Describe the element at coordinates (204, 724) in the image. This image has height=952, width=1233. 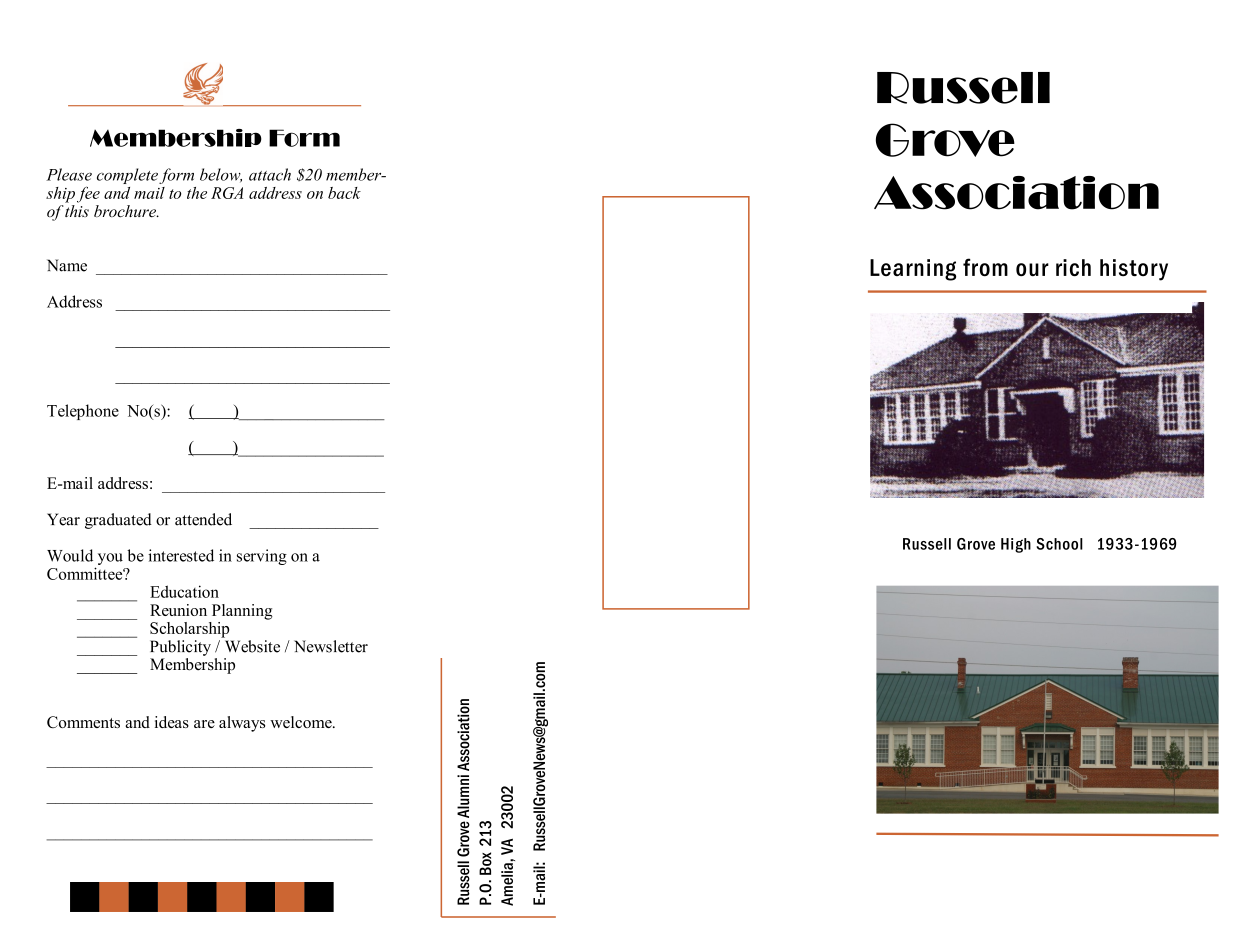
I see `are` at that location.
